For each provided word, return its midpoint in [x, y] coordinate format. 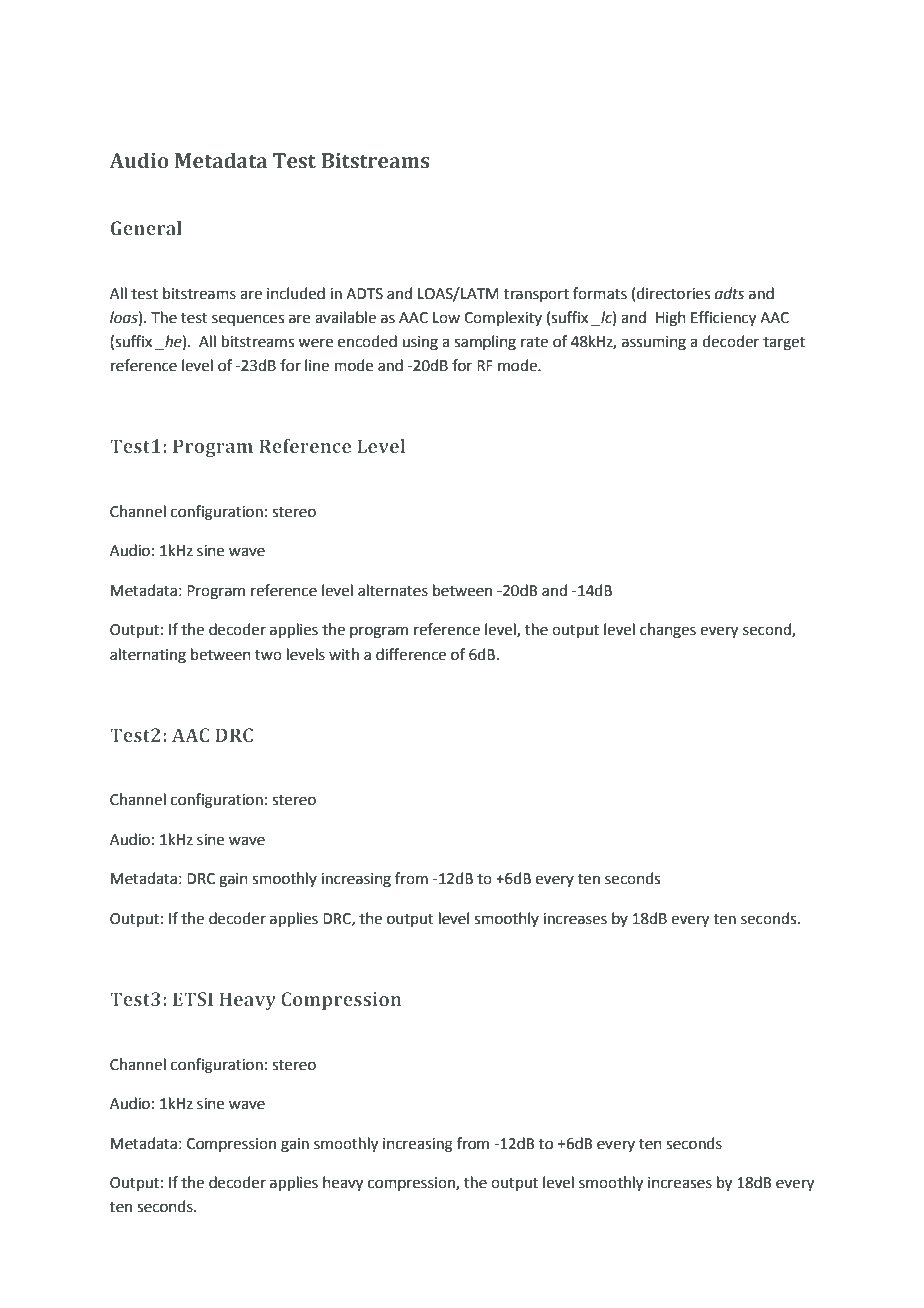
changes [668, 631]
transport [536, 295]
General [146, 228]
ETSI [193, 999]
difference [411, 654]
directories [673, 293]
